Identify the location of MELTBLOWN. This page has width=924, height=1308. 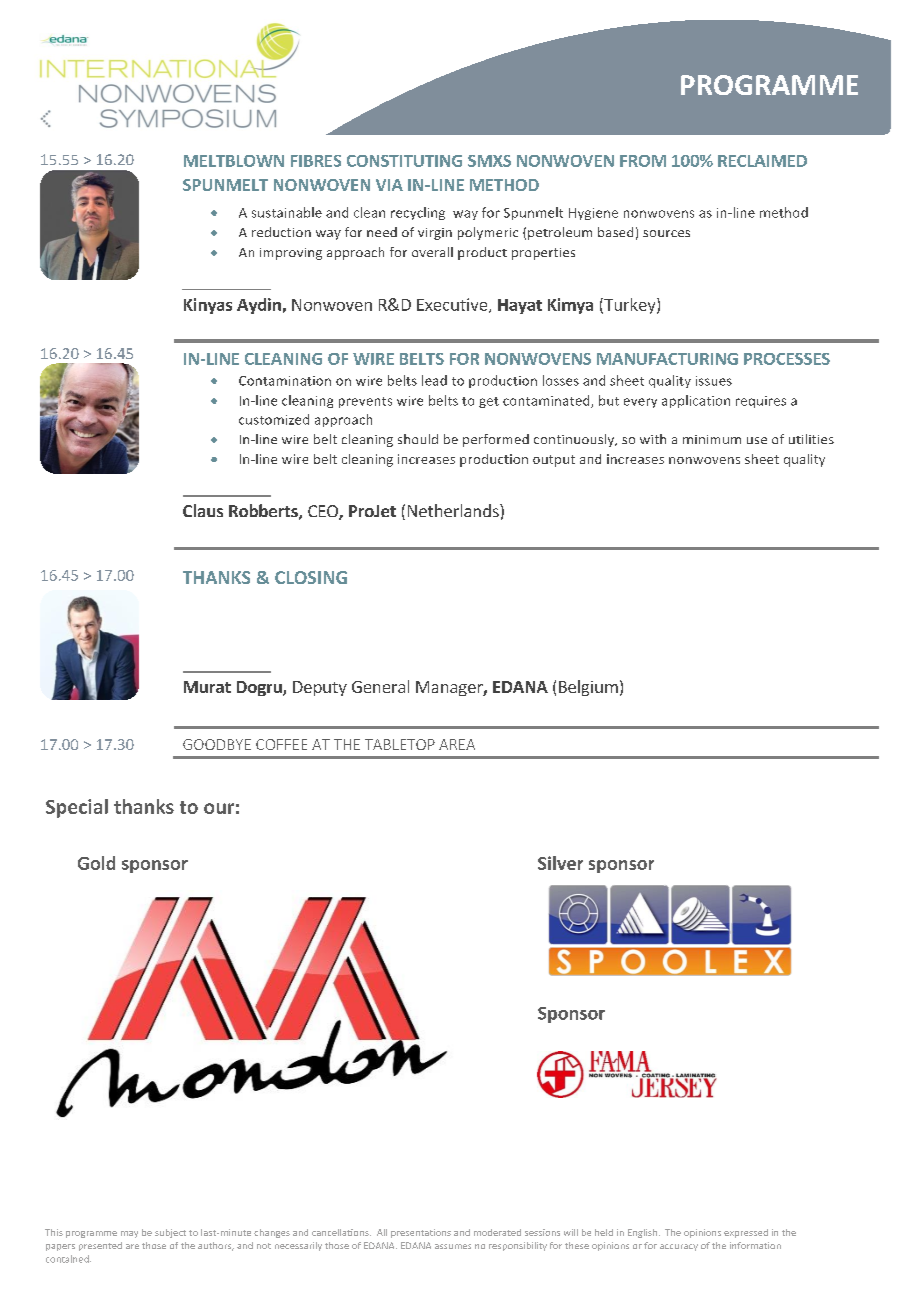
(234, 161).
